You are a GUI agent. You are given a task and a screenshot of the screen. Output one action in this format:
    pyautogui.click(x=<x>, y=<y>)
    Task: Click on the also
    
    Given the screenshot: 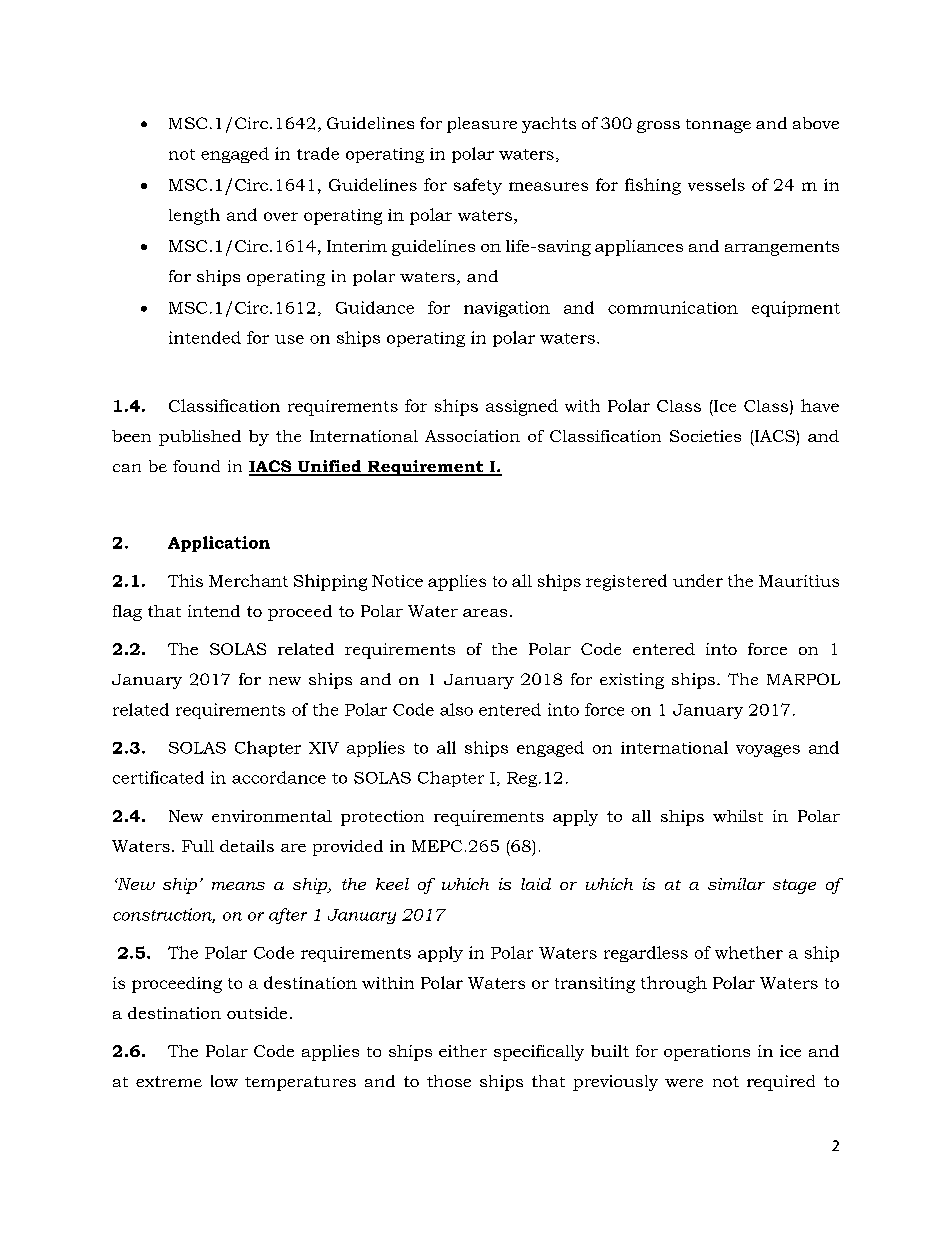 What is the action you would take?
    pyautogui.click(x=456, y=709)
